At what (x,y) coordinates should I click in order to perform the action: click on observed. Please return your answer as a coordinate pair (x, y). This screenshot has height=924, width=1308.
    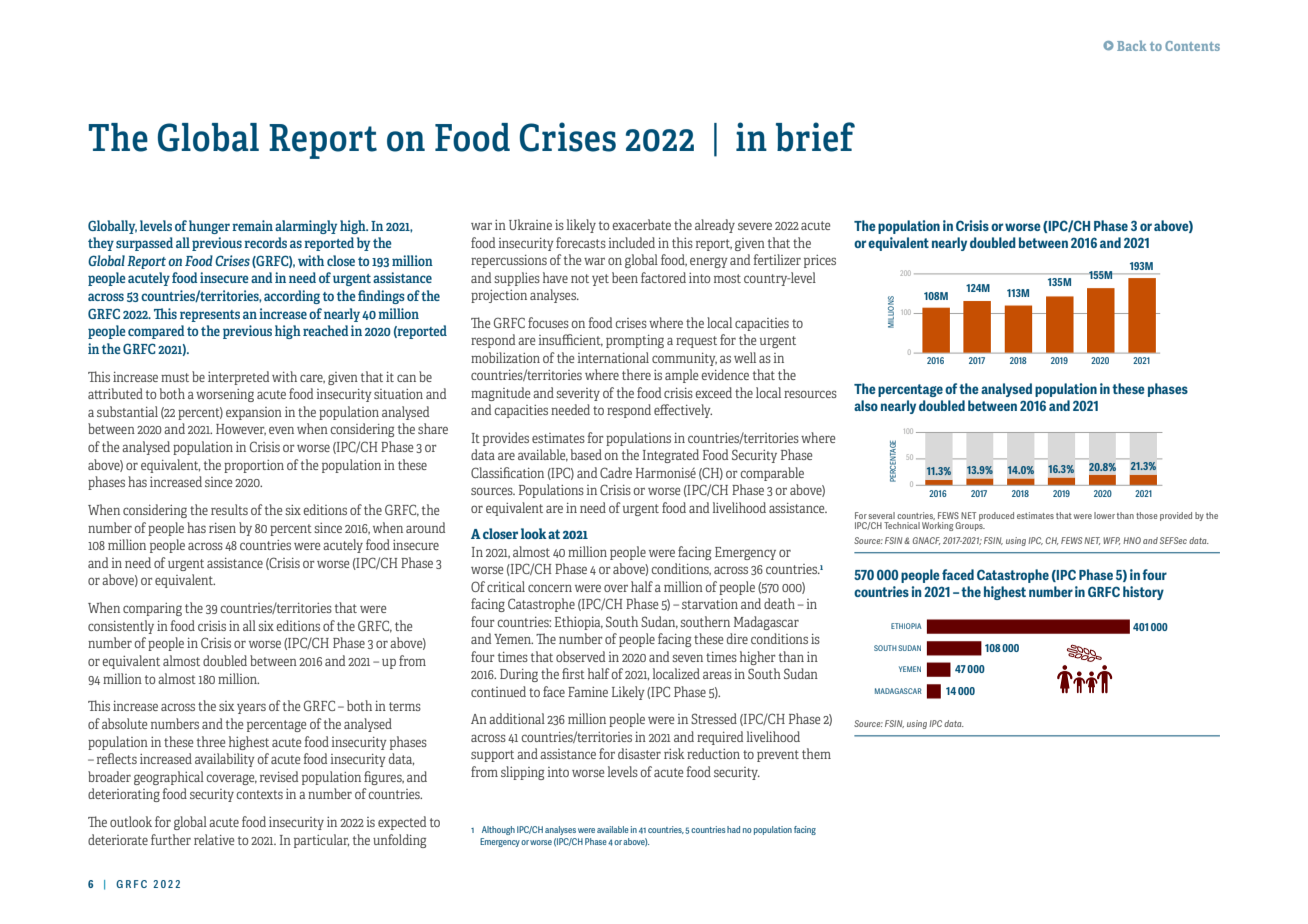
    Looking at the image, I should click on (580, 656).
